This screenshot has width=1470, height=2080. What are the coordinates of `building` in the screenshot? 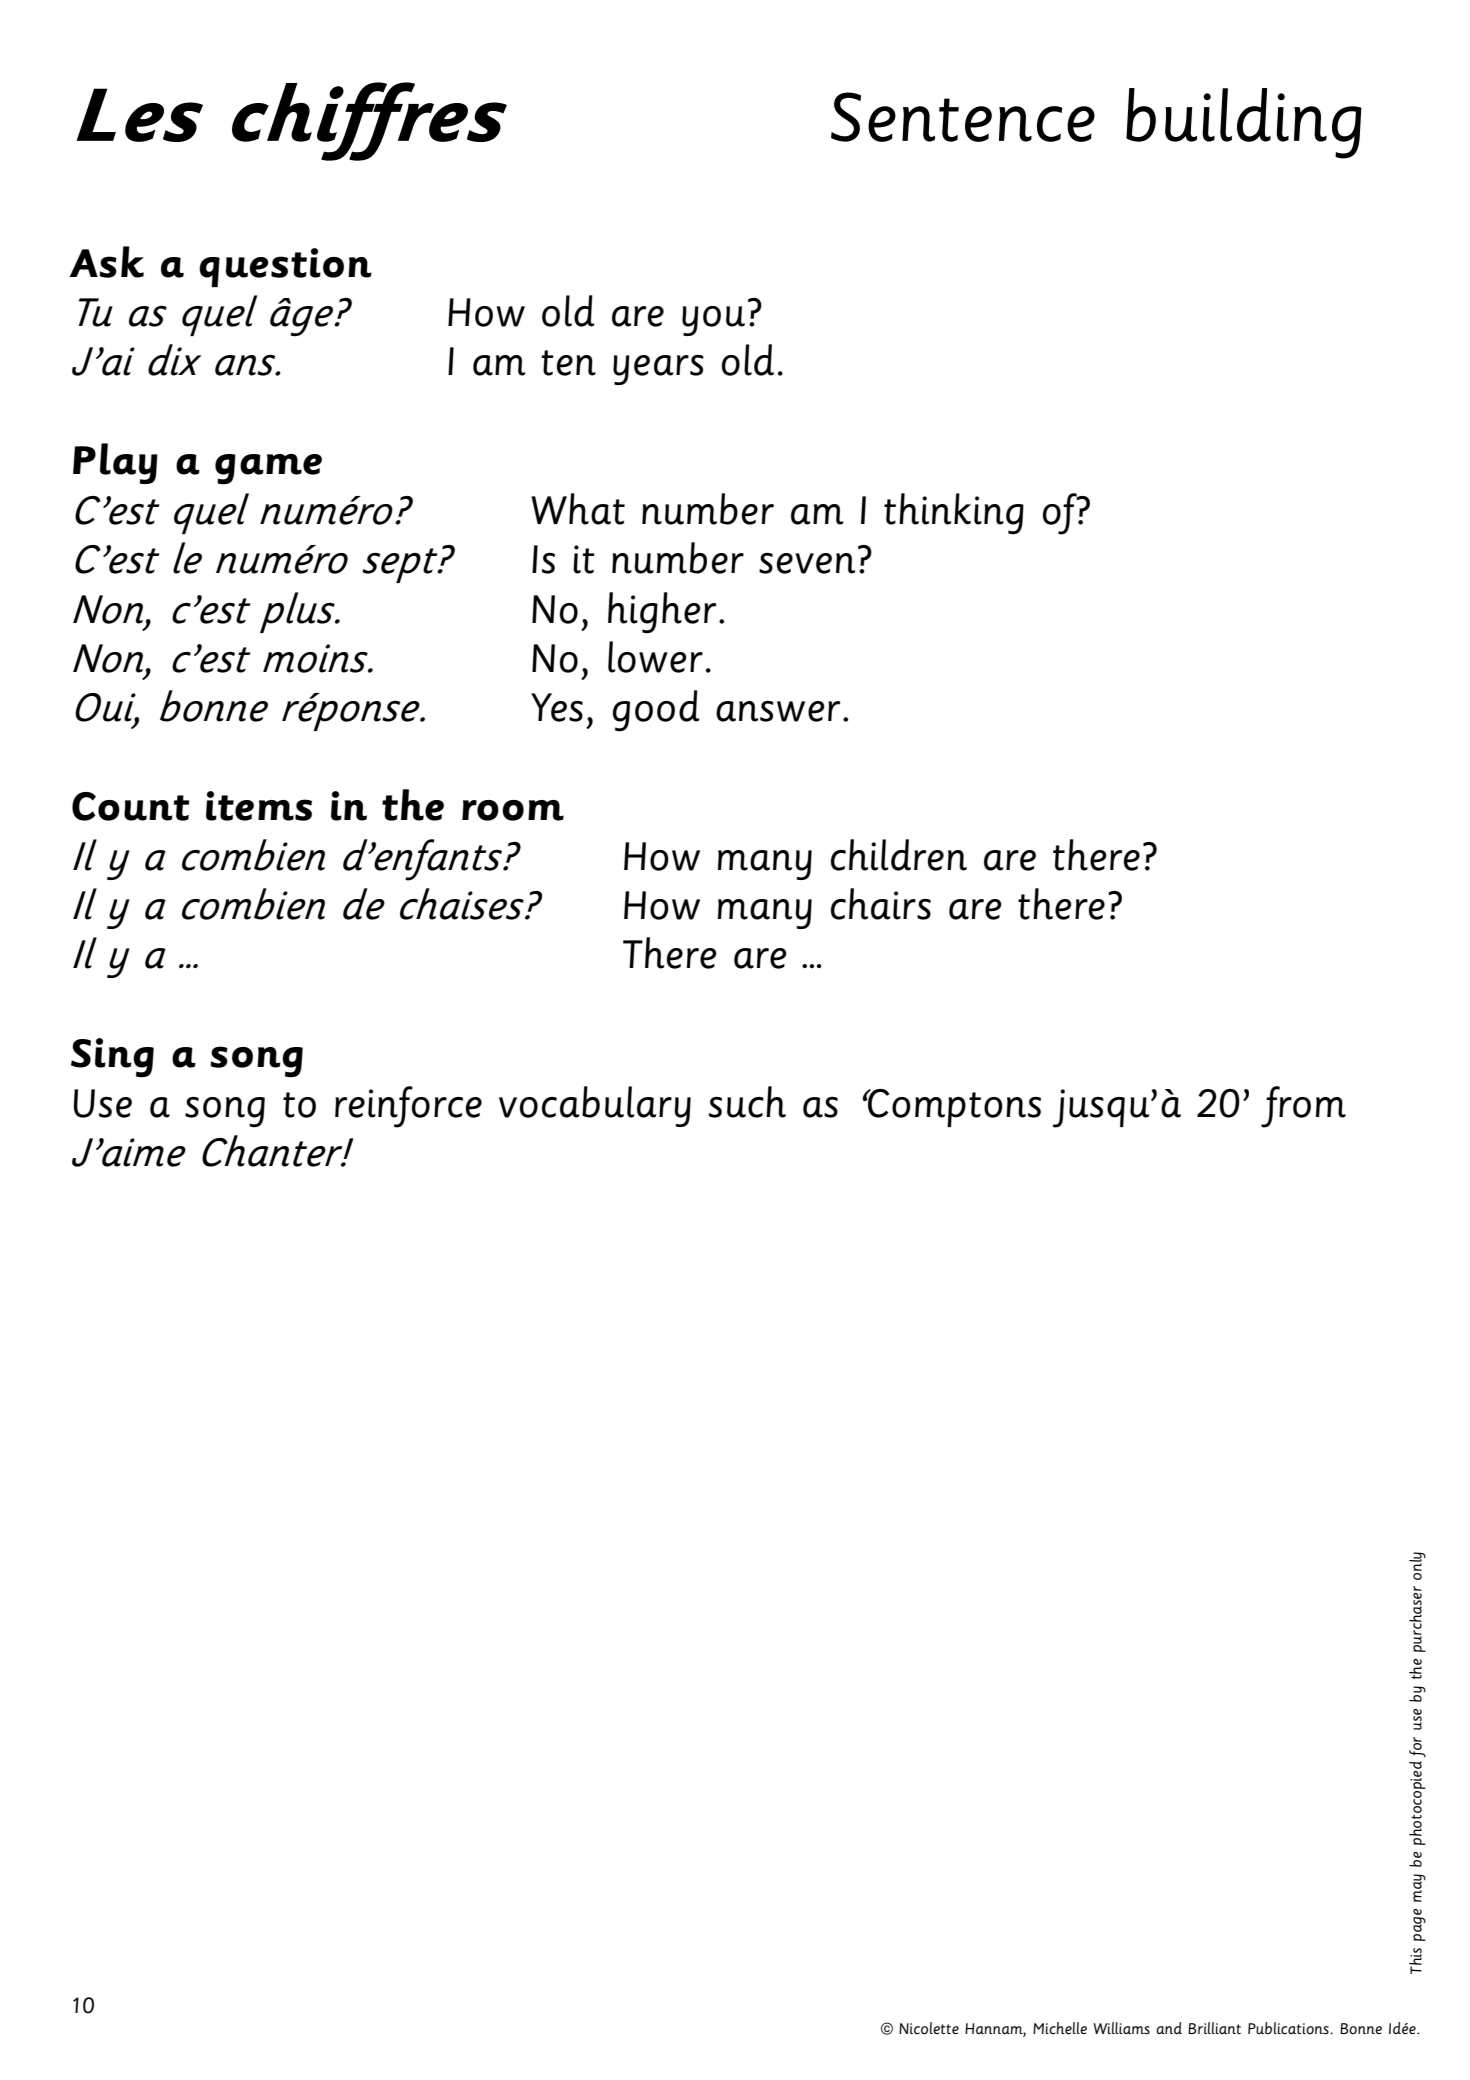 It's located at (1244, 123).
